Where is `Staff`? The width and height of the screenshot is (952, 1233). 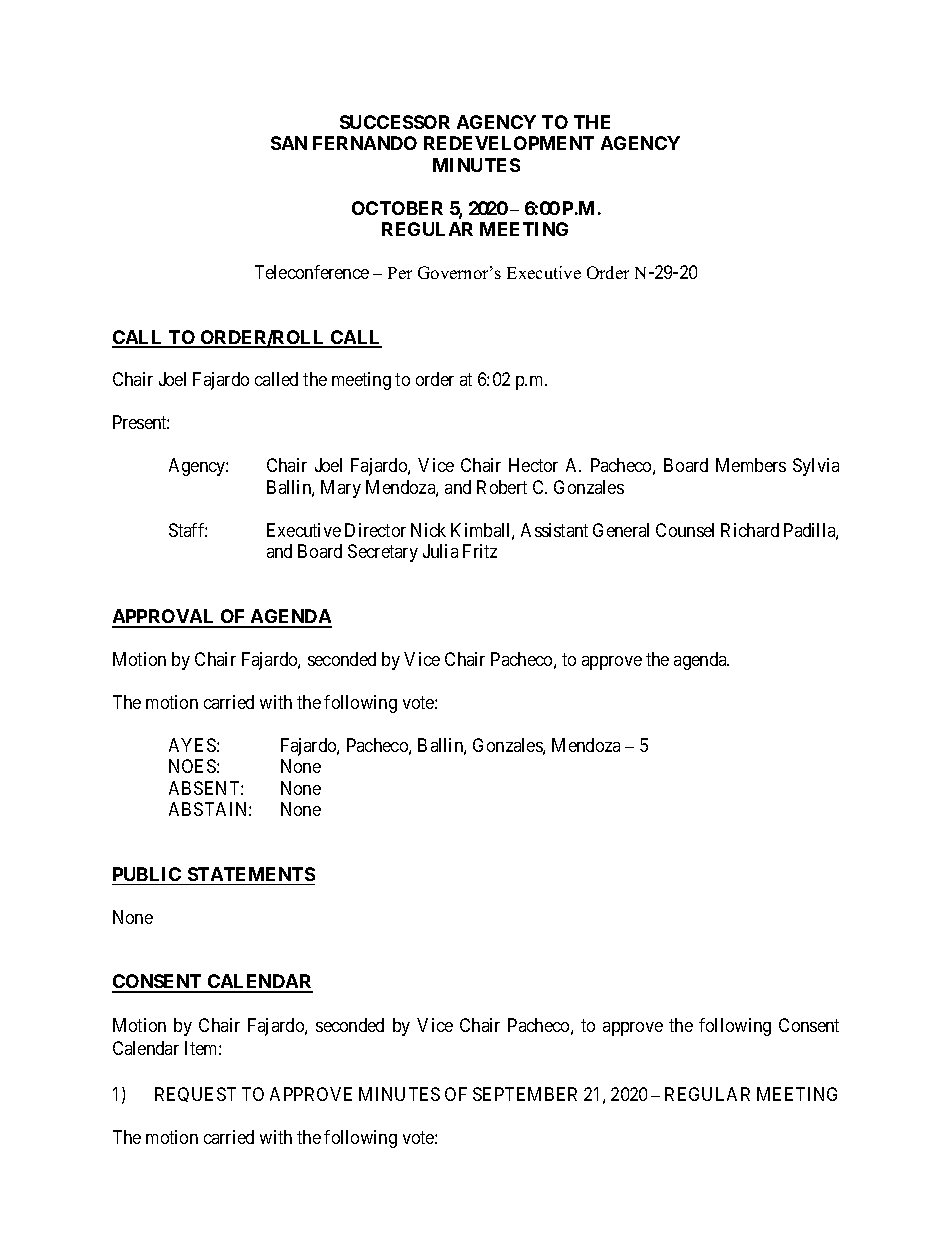
Staff is located at coordinates (188, 530).
